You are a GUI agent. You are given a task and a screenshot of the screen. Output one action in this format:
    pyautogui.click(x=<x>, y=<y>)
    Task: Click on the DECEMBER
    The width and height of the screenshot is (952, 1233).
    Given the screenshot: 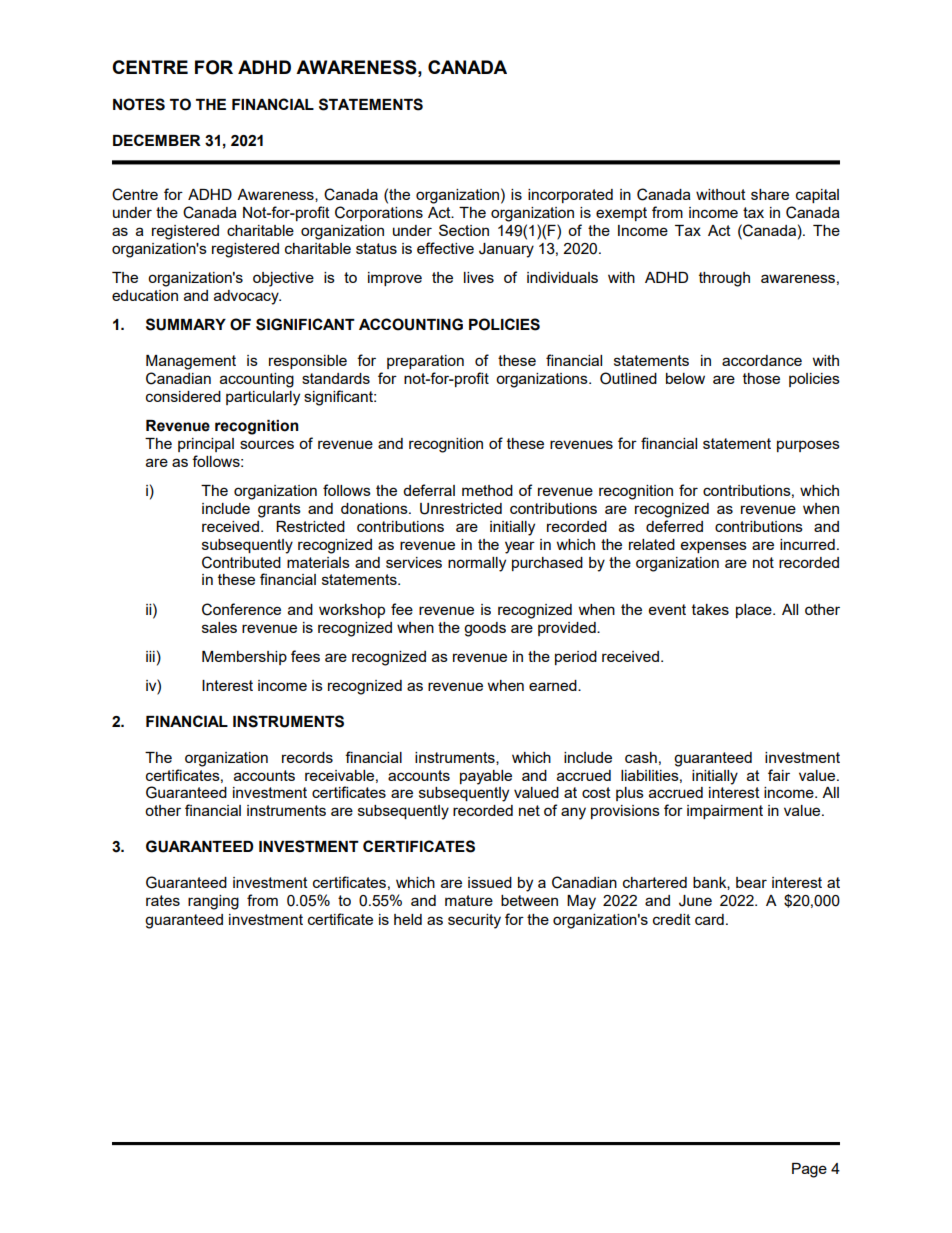 What is the action you would take?
    pyautogui.click(x=157, y=140)
